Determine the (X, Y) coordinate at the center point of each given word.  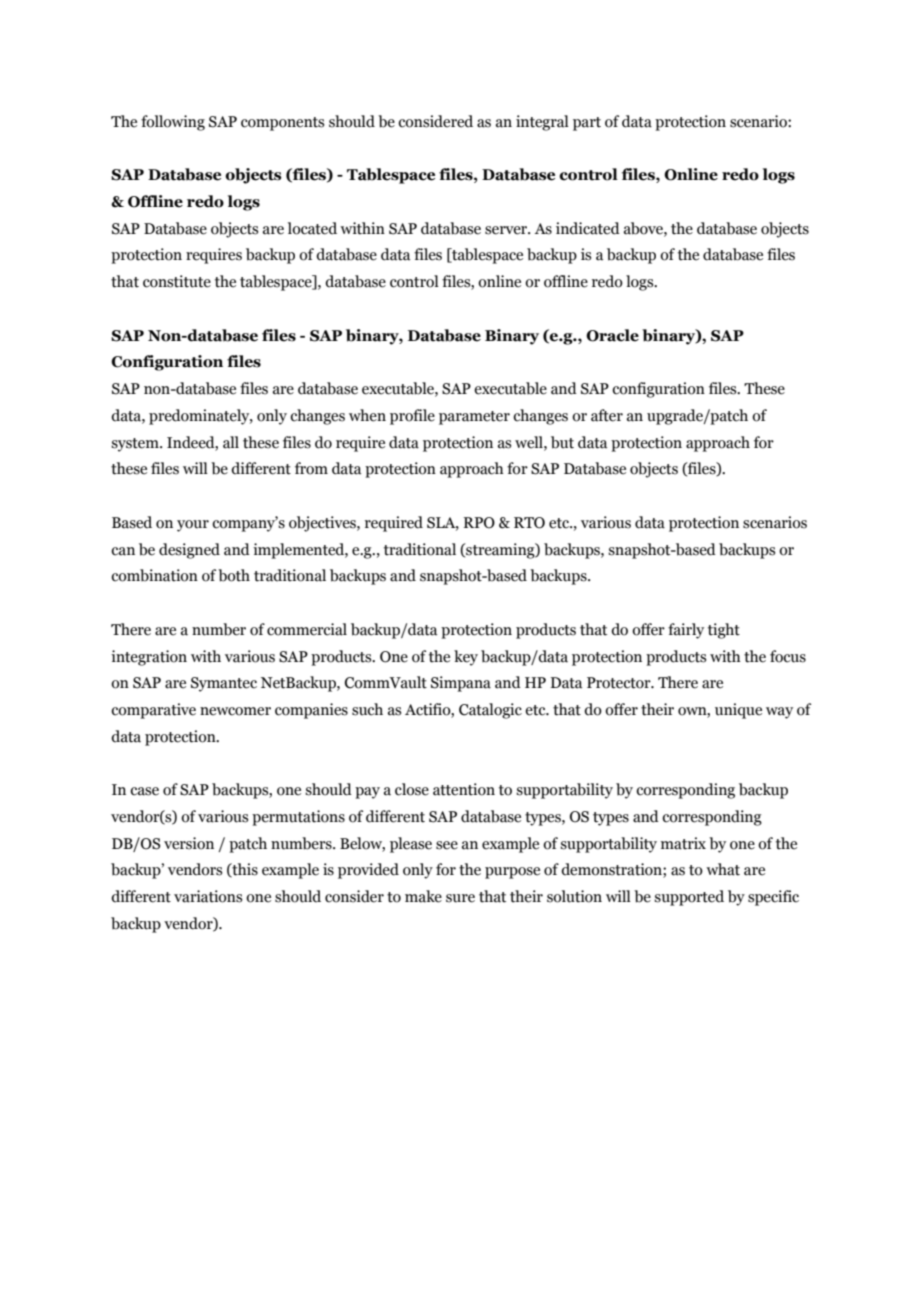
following (173, 123)
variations (208, 896)
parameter (474, 418)
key (466, 658)
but (562, 442)
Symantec (224, 684)
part (587, 124)
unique (738, 711)
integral (542, 123)
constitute (177, 281)
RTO (529, 523)
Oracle (612, 335)
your (193, 526)
